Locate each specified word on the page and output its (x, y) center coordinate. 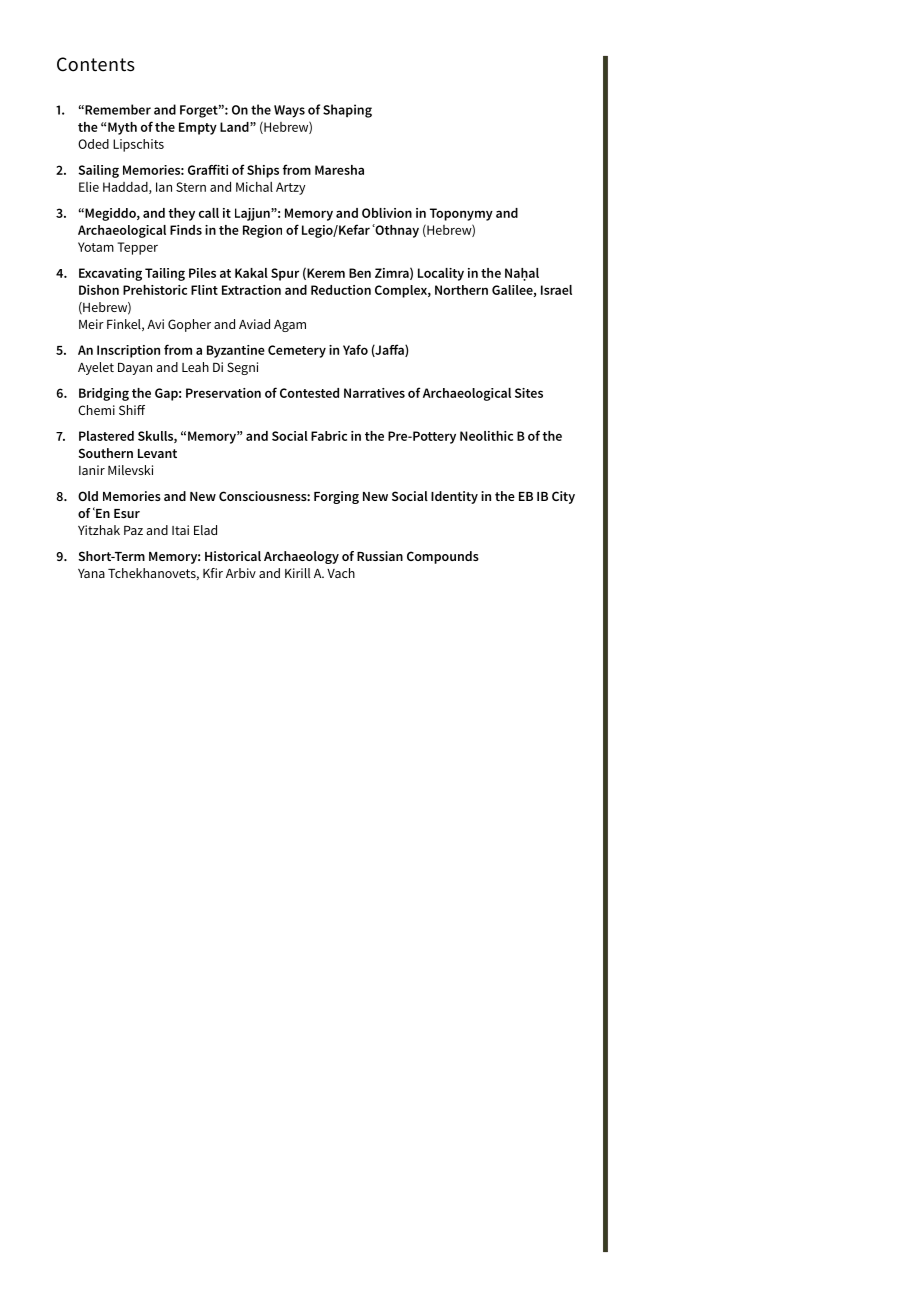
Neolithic (486, 436)
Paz (133, 530)
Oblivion (387, 213)
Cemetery (297, 351)
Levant (157, 453)
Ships (263, 171)
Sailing (98, 171)
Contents (96, 64)
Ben (360, 273)
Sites (529, 393)
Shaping (347, 111)
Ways (289, 111)
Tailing (165, 274)
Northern (461, 290)
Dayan (135, 369)
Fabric (329, 436)
